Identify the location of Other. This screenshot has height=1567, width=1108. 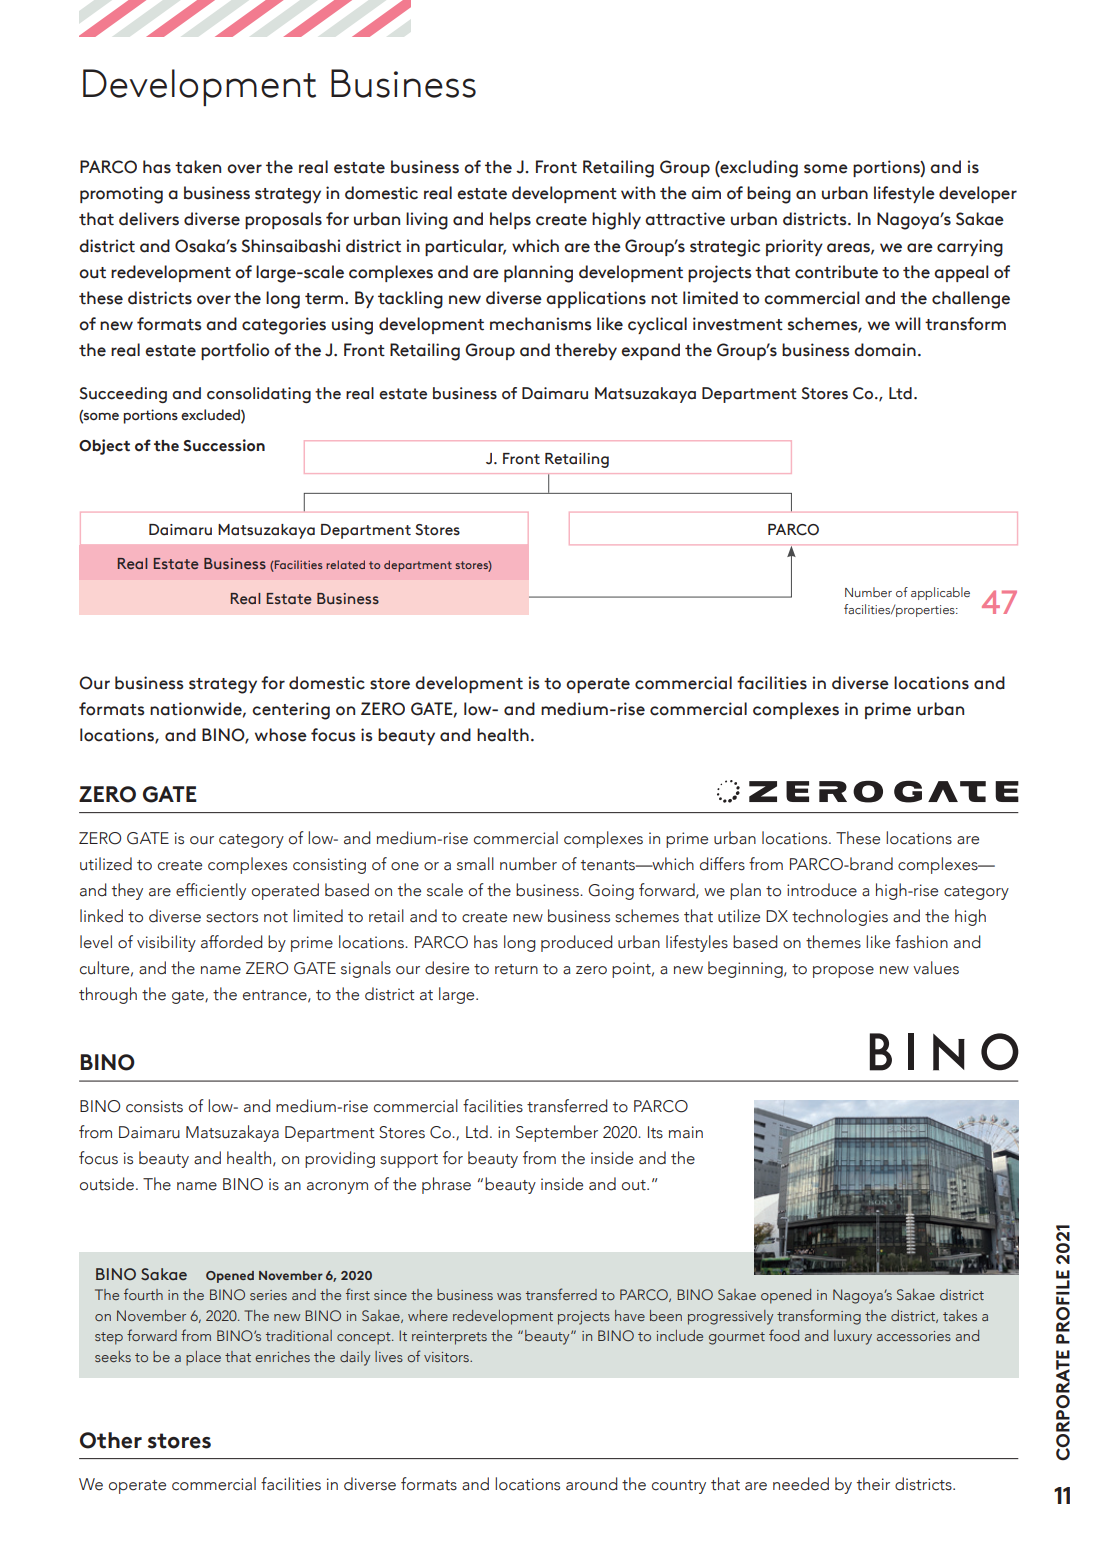
(111, 1440).
